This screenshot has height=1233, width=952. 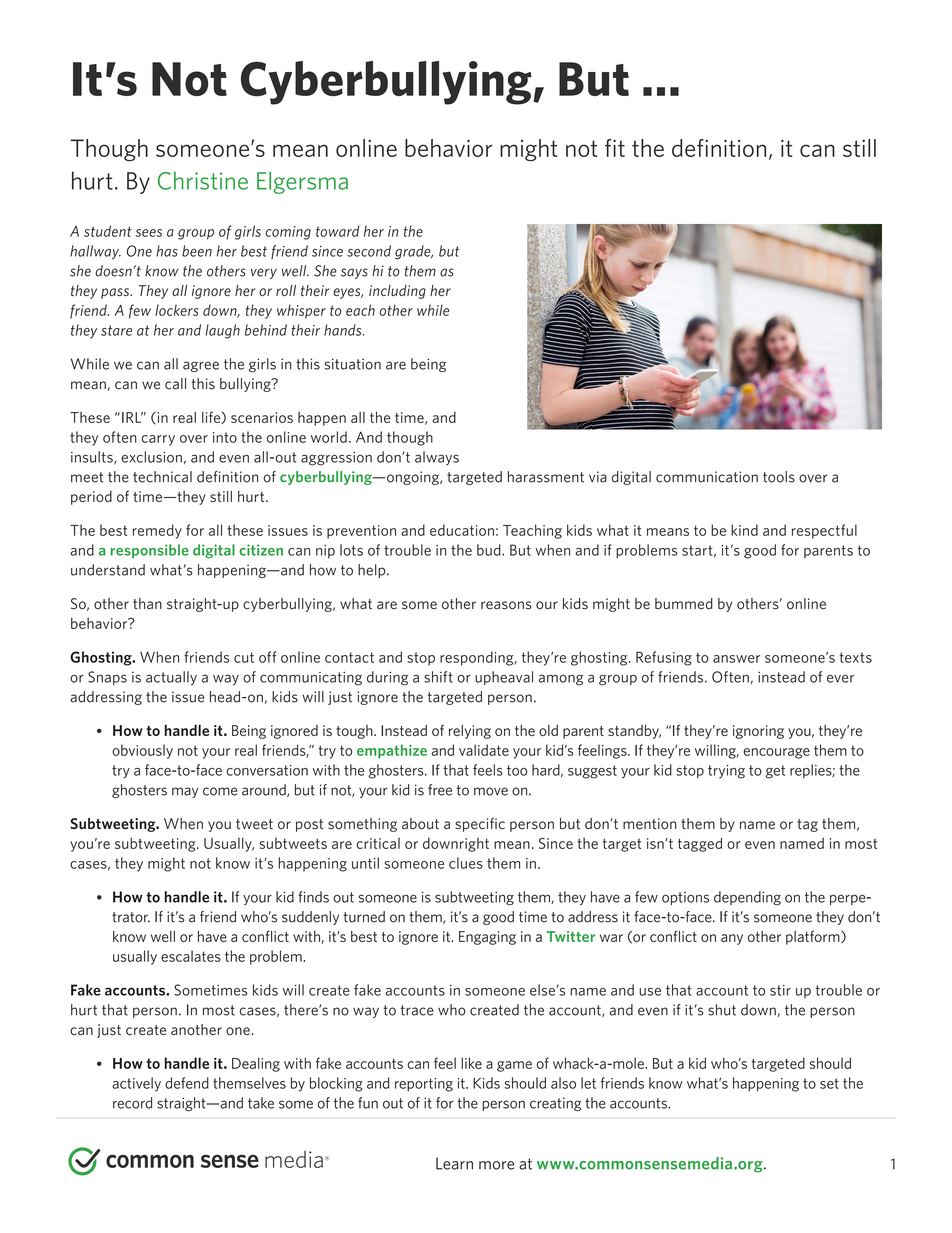 I want to click on escalates, so click(x=191, y=956).
